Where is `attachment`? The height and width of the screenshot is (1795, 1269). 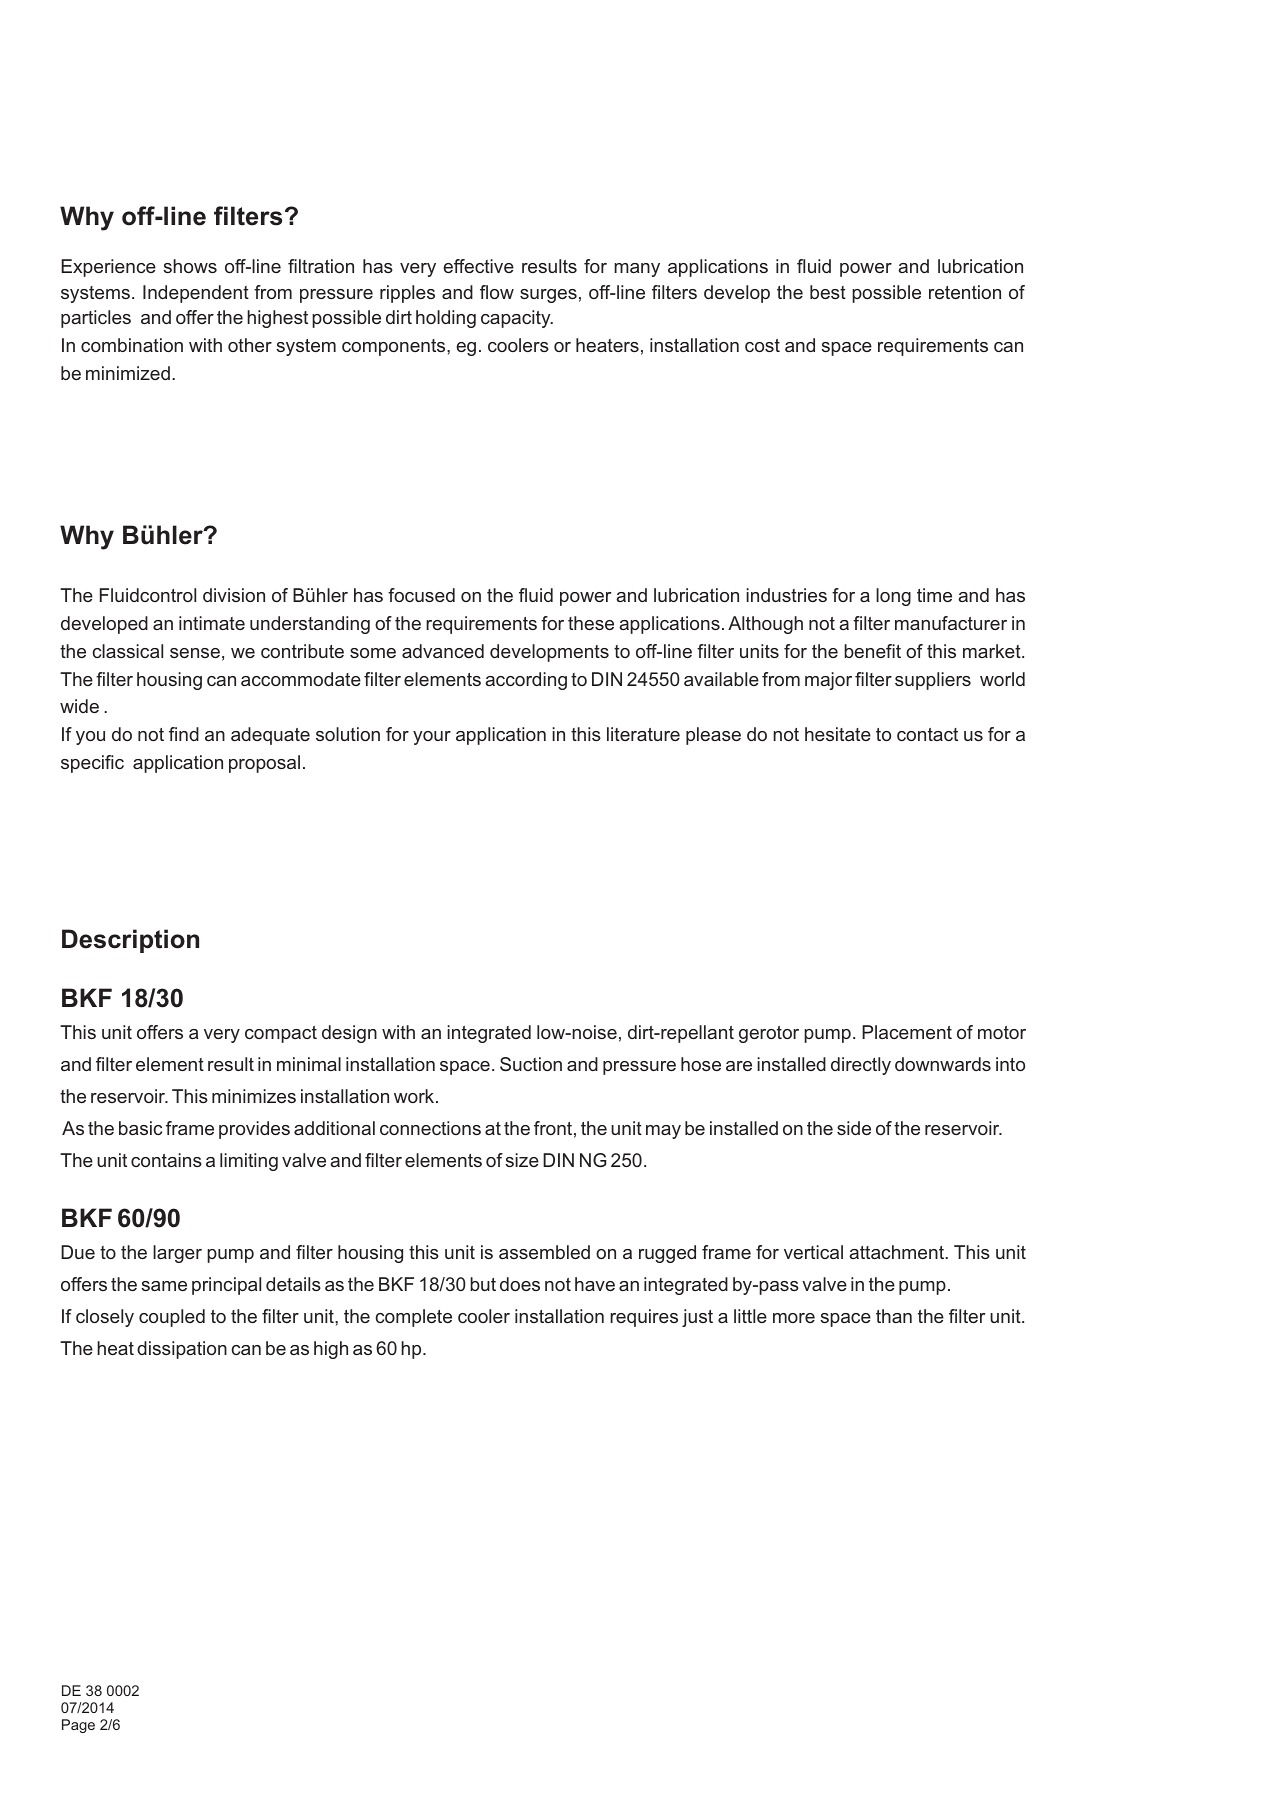 attachment is located at coordinates (897, 1252).
